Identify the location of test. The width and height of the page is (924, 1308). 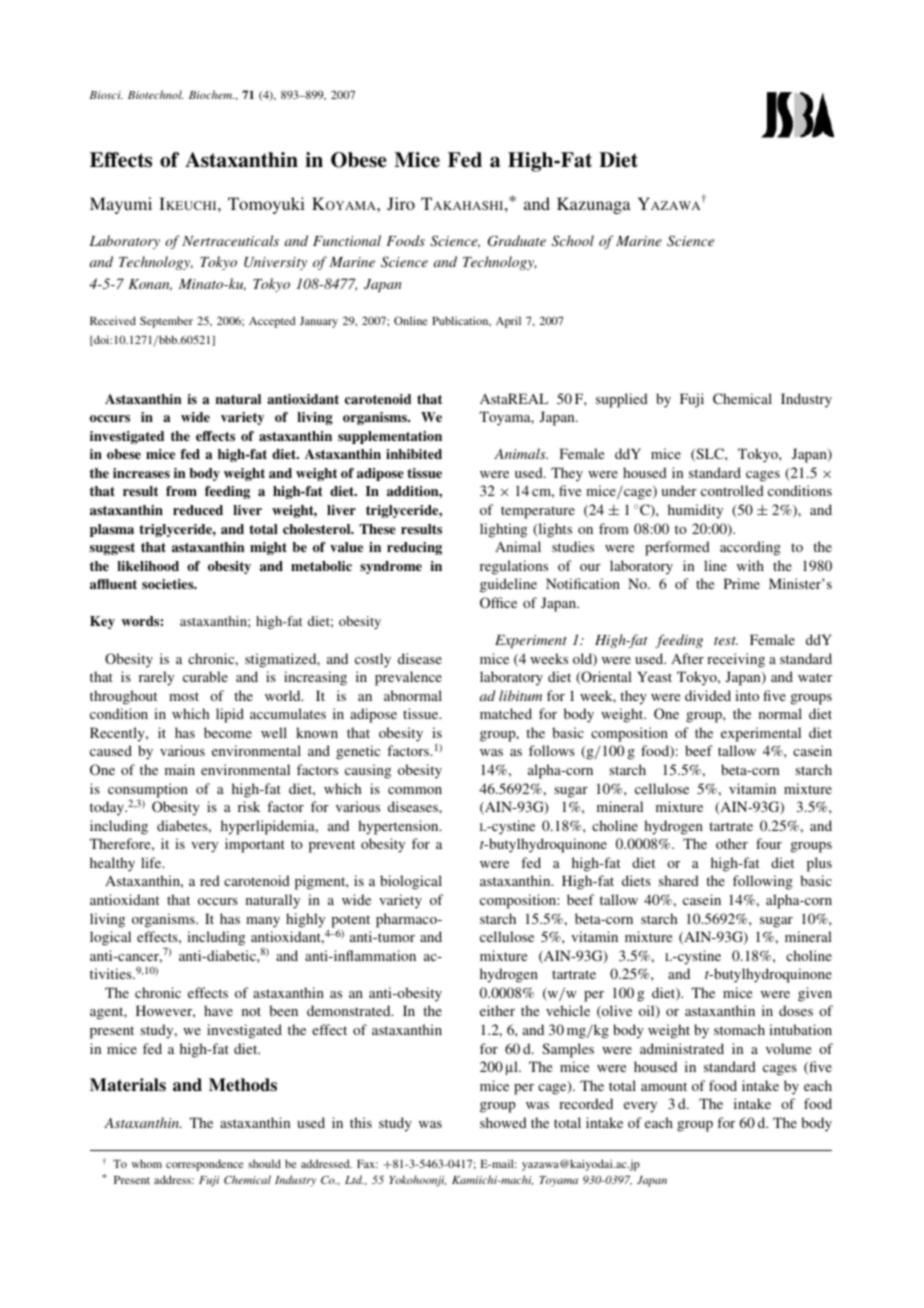
(726, 641).
